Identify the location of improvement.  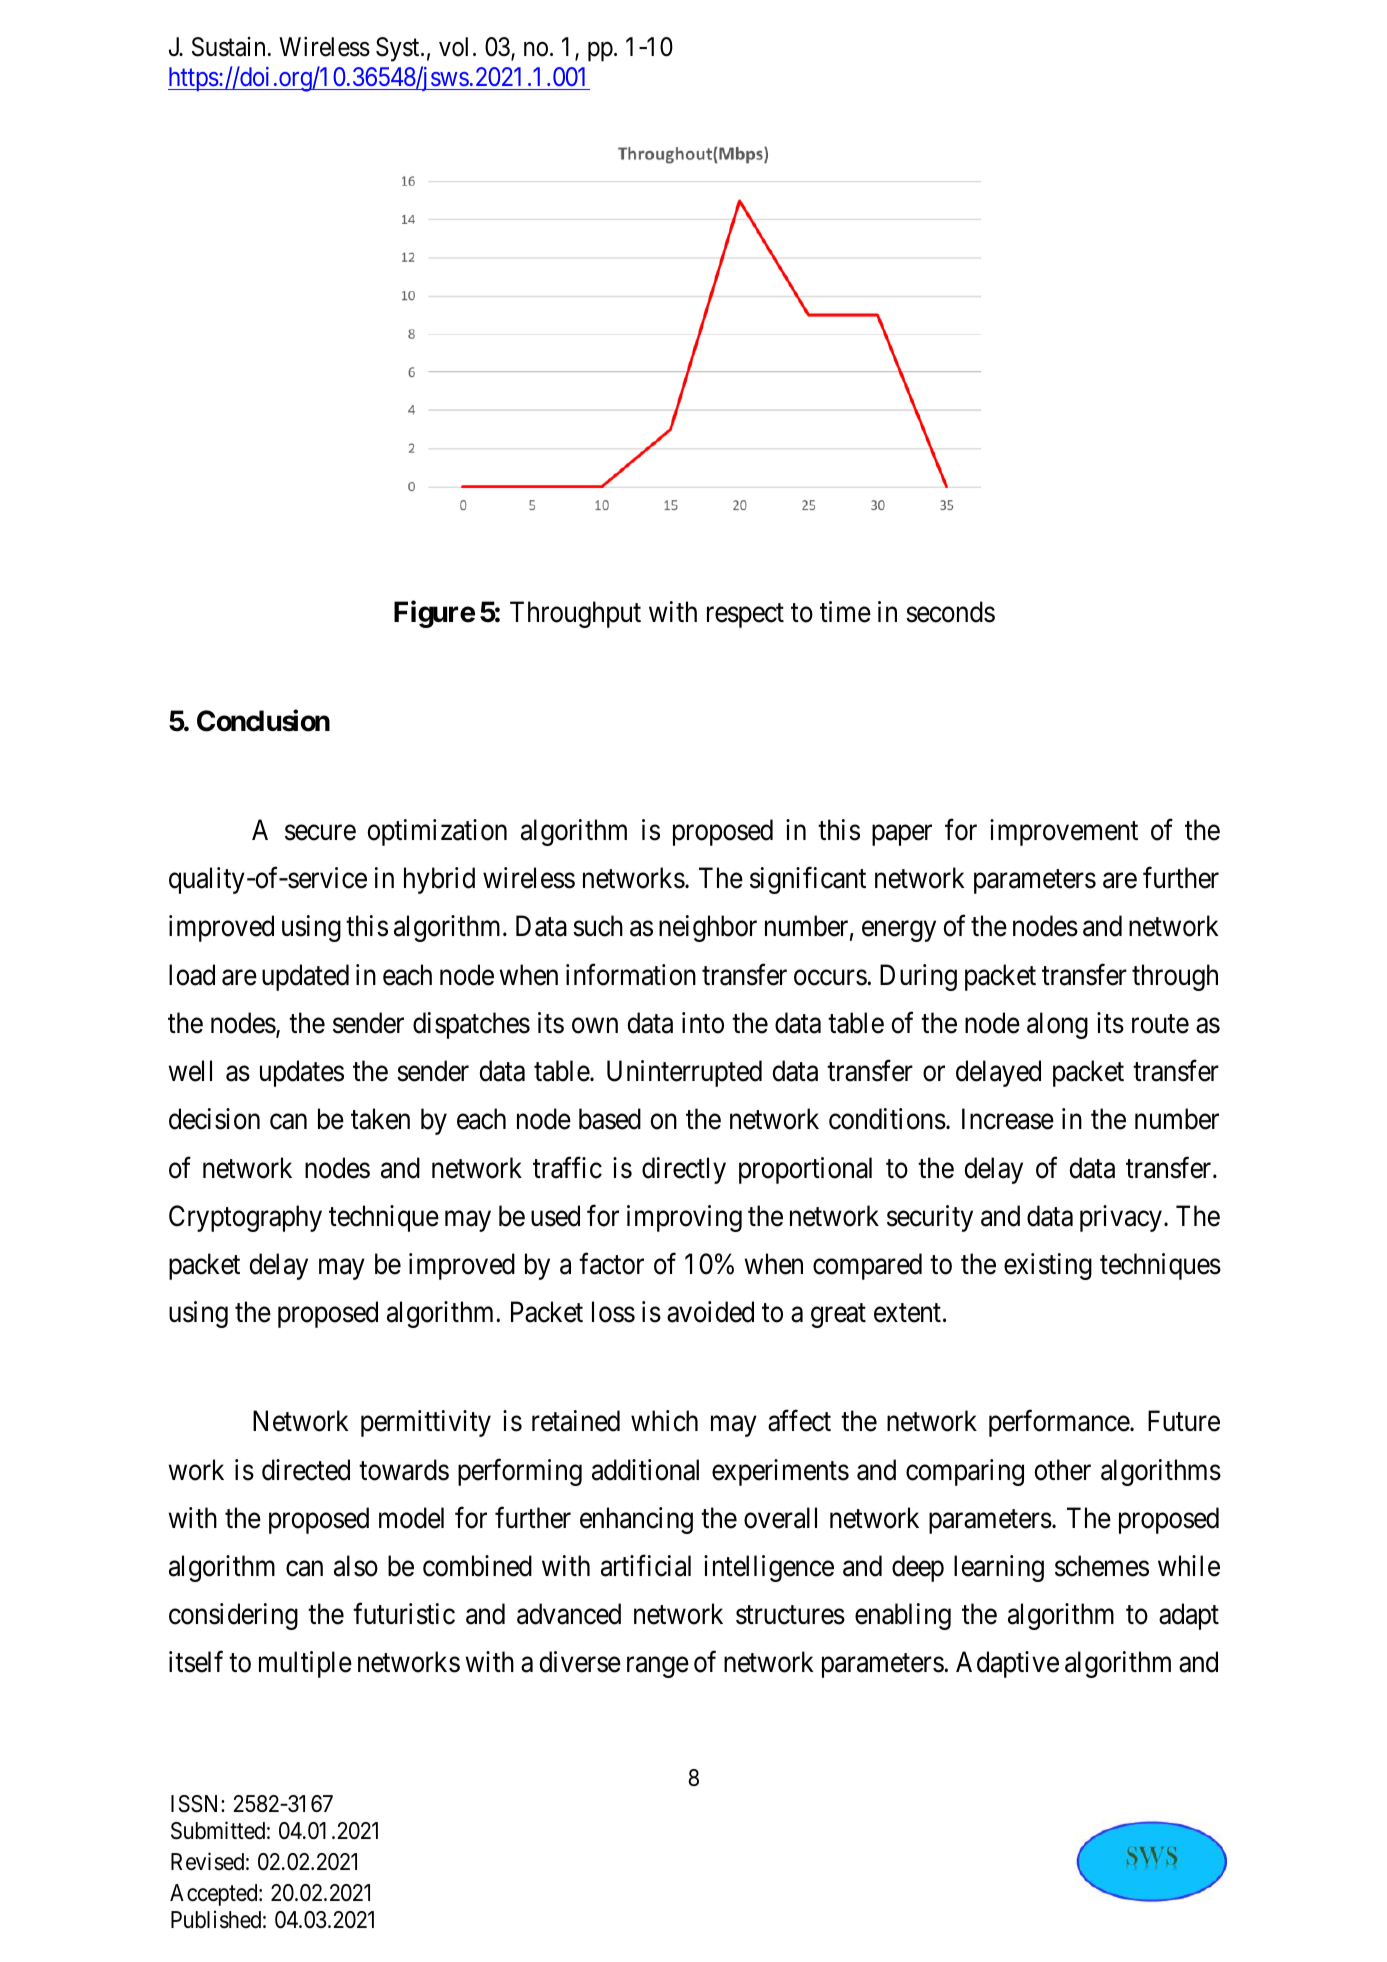
(1064, 832).
